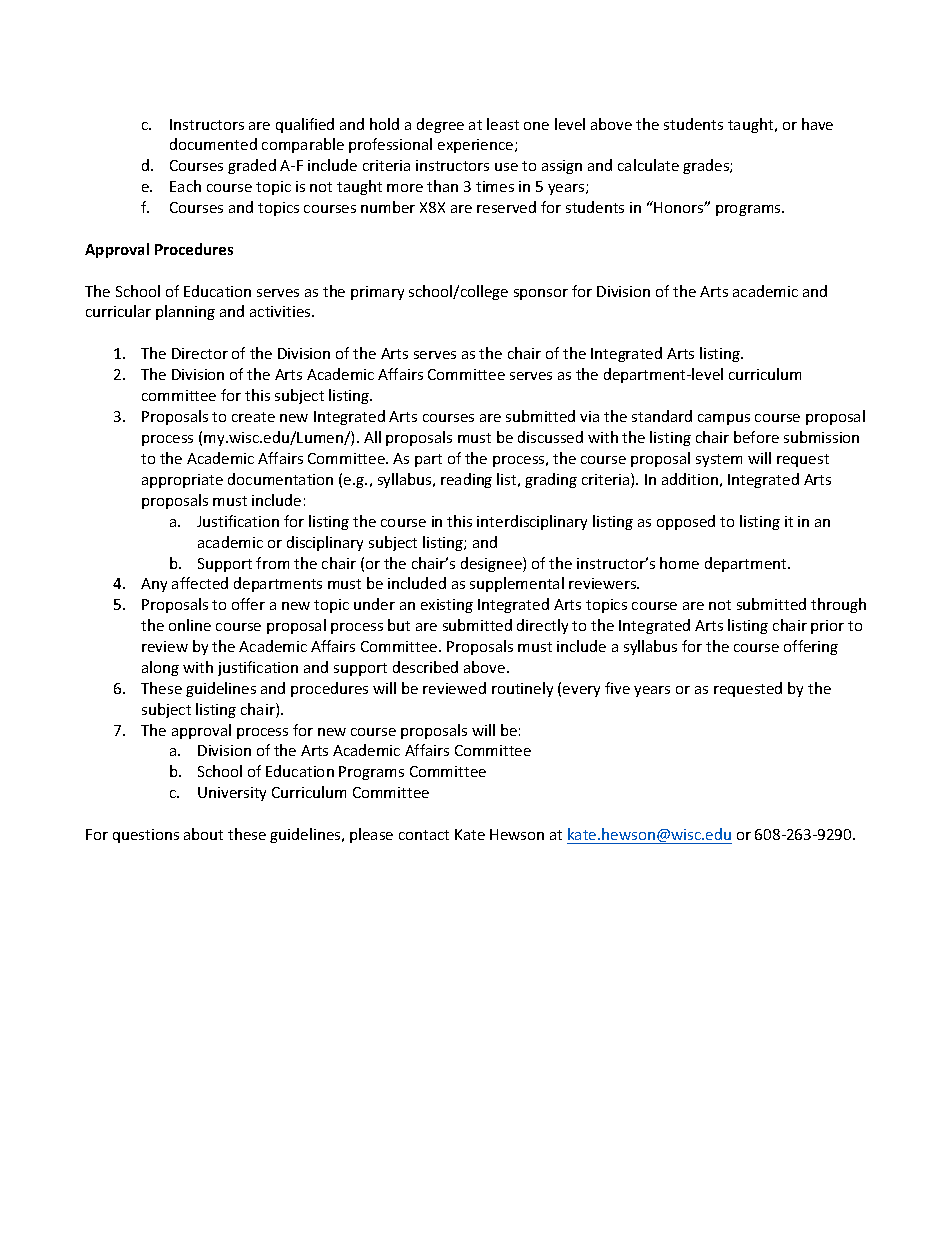 Image resolution: width=952 pixels, height=1233 pixels. What do you see at coordinates (477, 146) in the document?
I see `experience` at bounding box center [477, 146].
